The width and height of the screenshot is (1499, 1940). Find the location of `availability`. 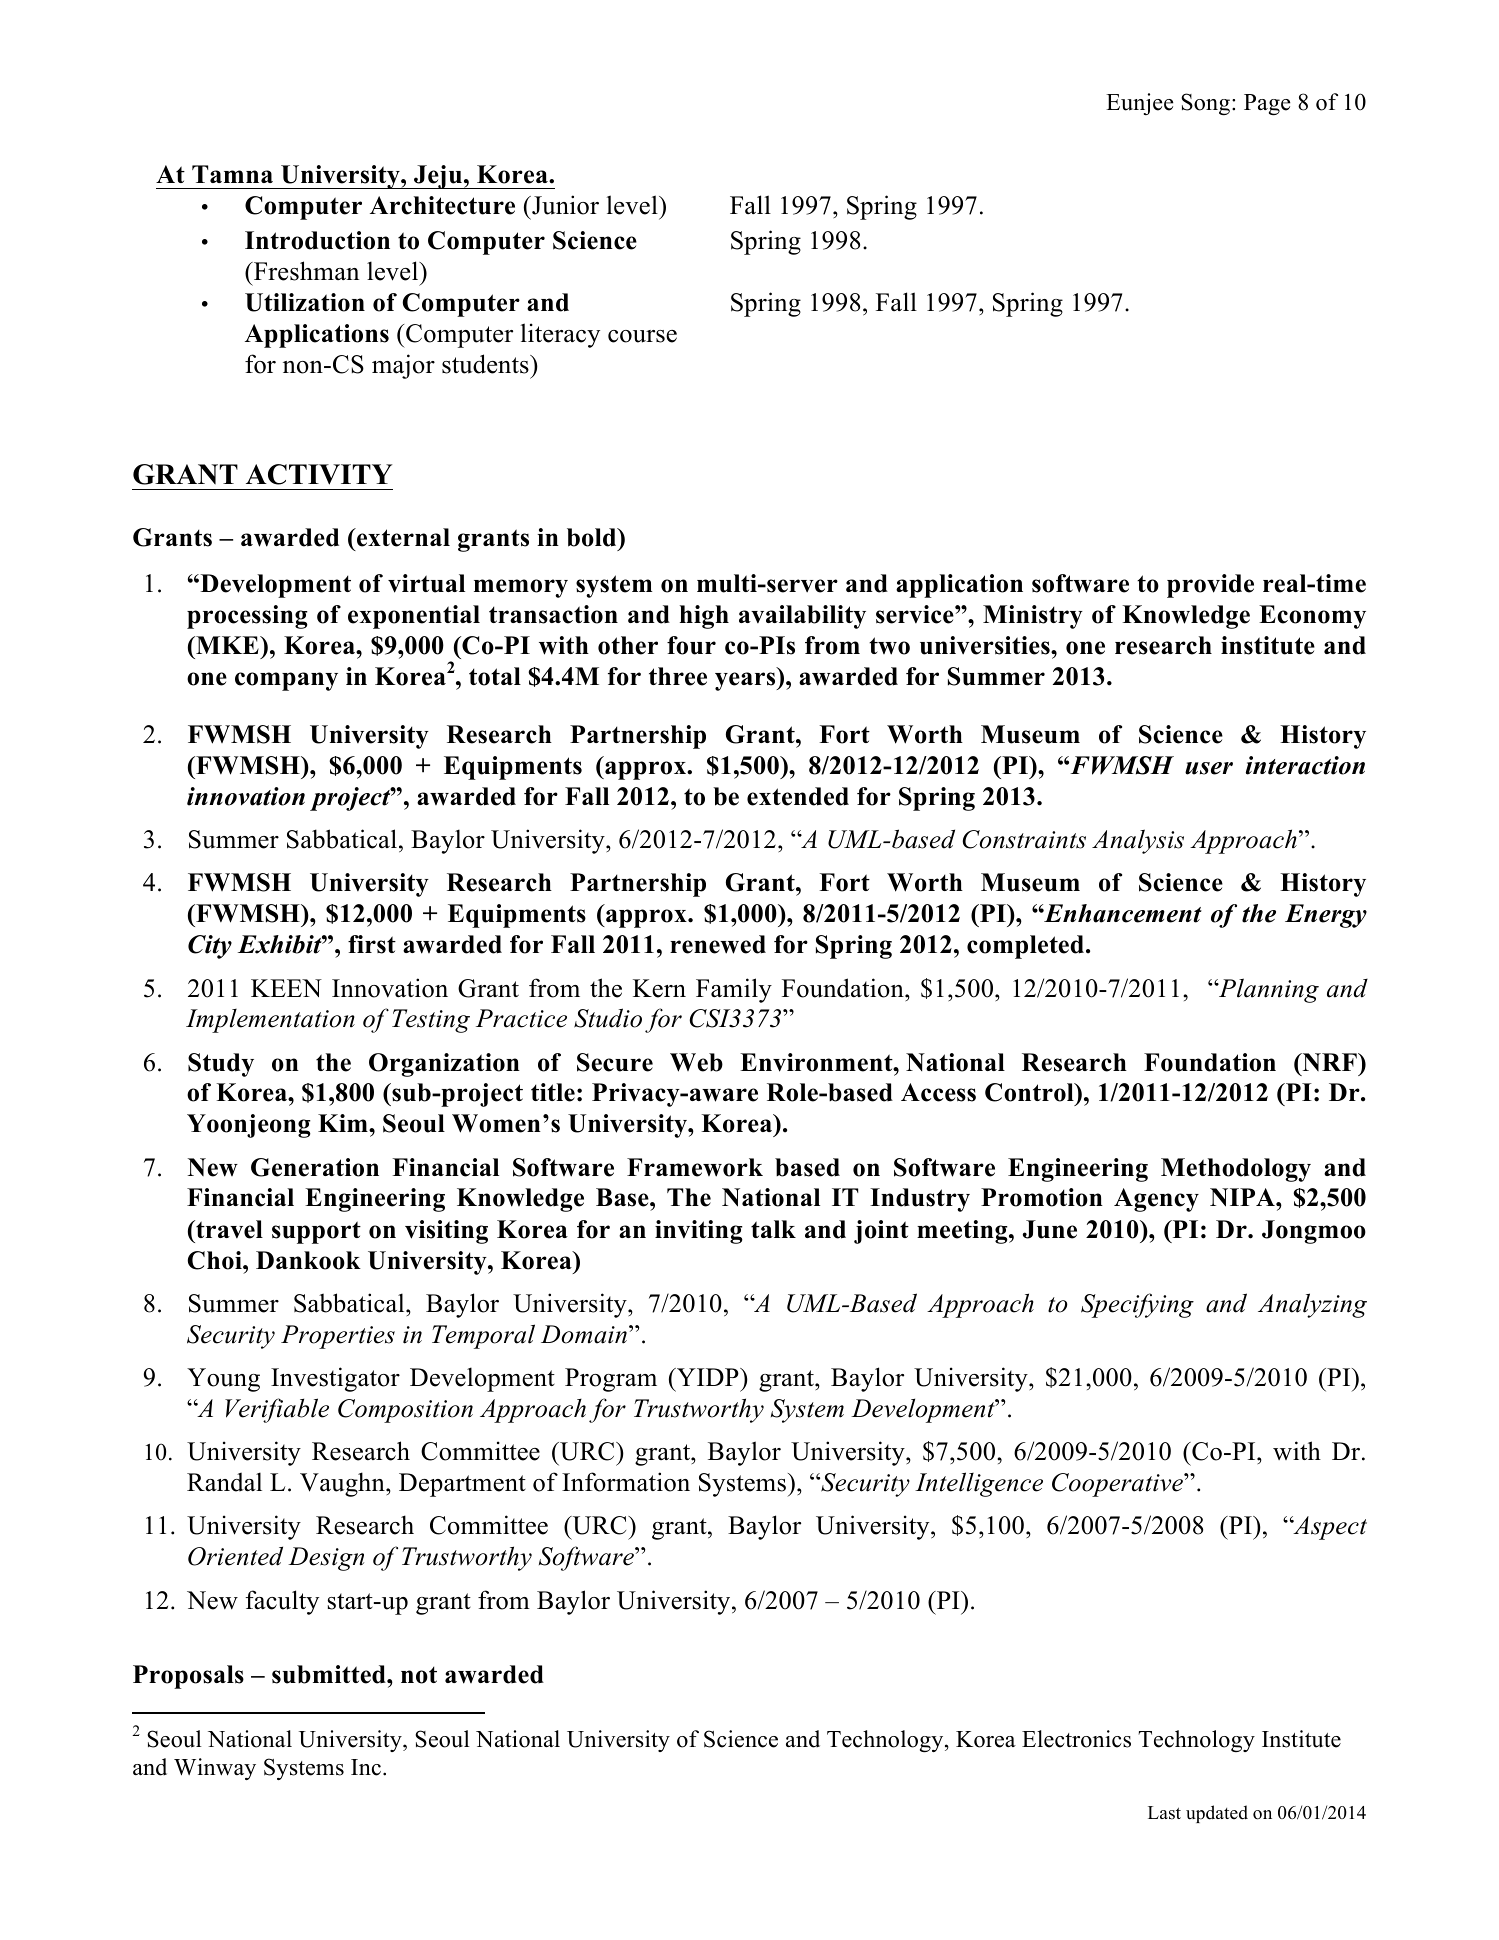

availability is located at coordinates (802, 617).
